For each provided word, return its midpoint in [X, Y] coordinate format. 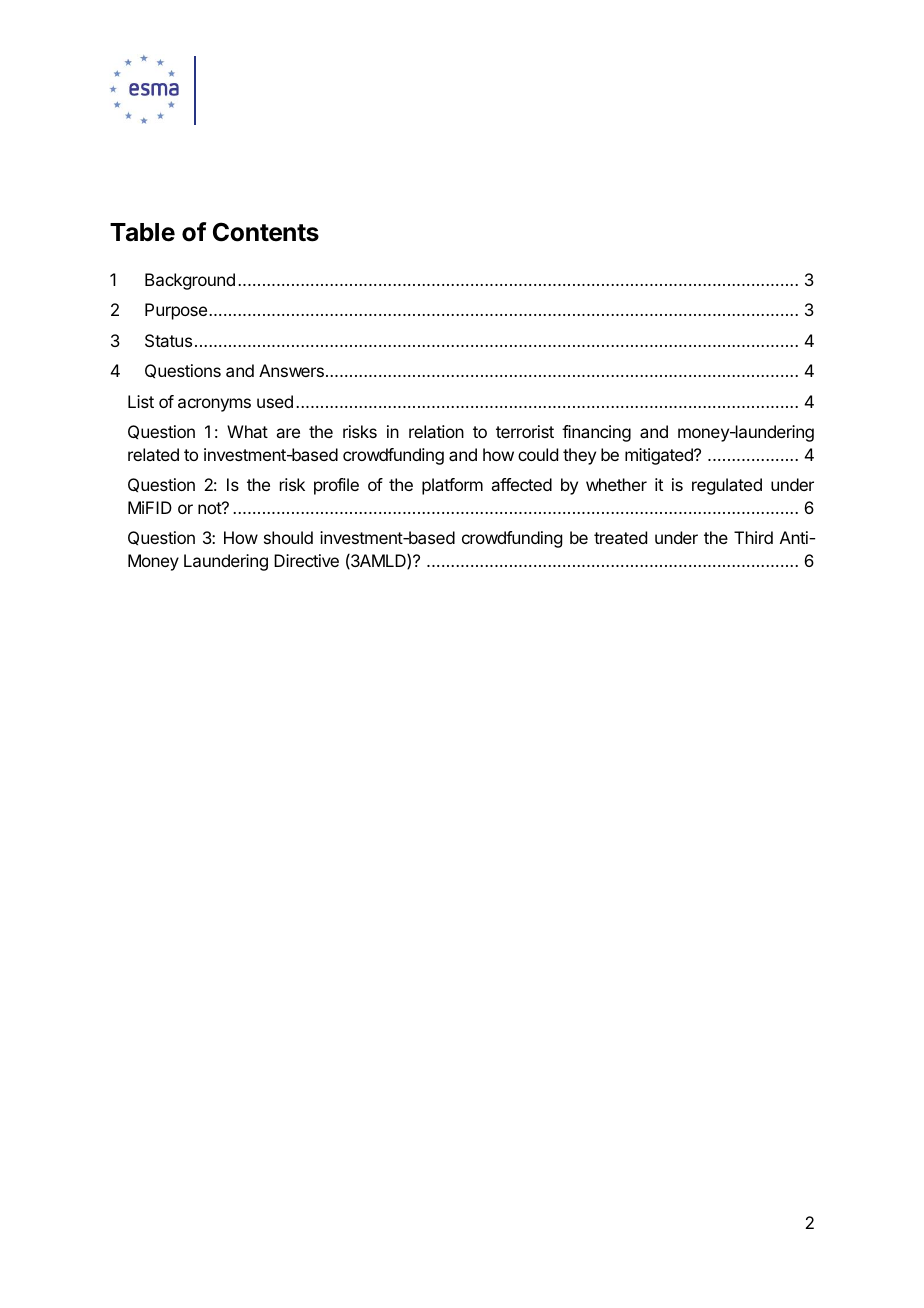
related [153, 454]
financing [596, 433]
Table [142, 232]
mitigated [660, 456]
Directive [306, 560]
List [141, 401]
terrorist [525, 431]
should [288, 537]
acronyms [214, 405]
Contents [266, 232]
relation [436, 431]
